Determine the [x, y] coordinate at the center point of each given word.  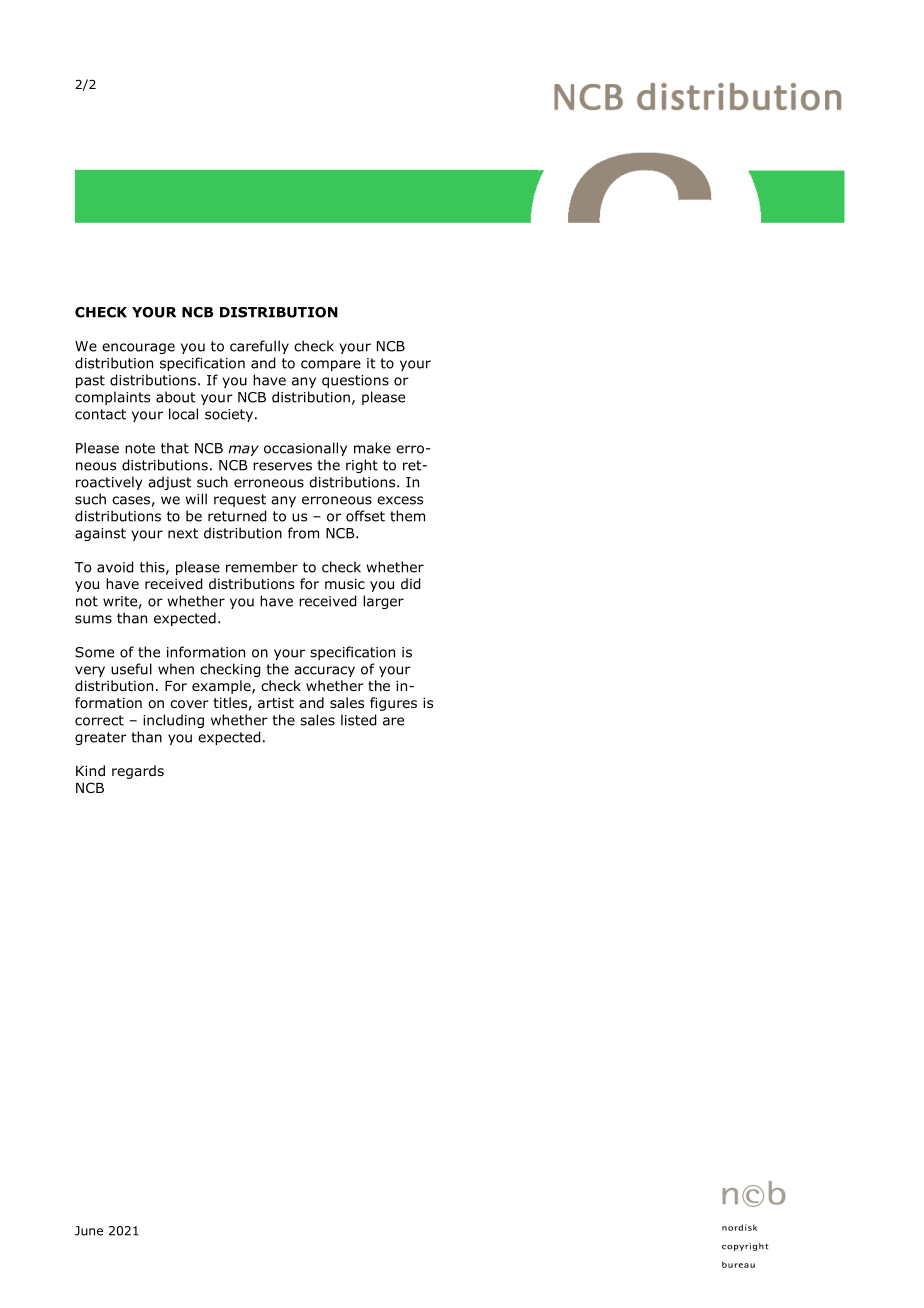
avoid [115, 567]
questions [355, 381]
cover [189, 704]
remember [262, 567]
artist [276, 702]
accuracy [324, 671]
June [89, 1231]
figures [393, 704]
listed [358, 720]
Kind [90, 770]
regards [138, 772]
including [173, 721]
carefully [259, 347]
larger [383, 602]
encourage [138, 348]
